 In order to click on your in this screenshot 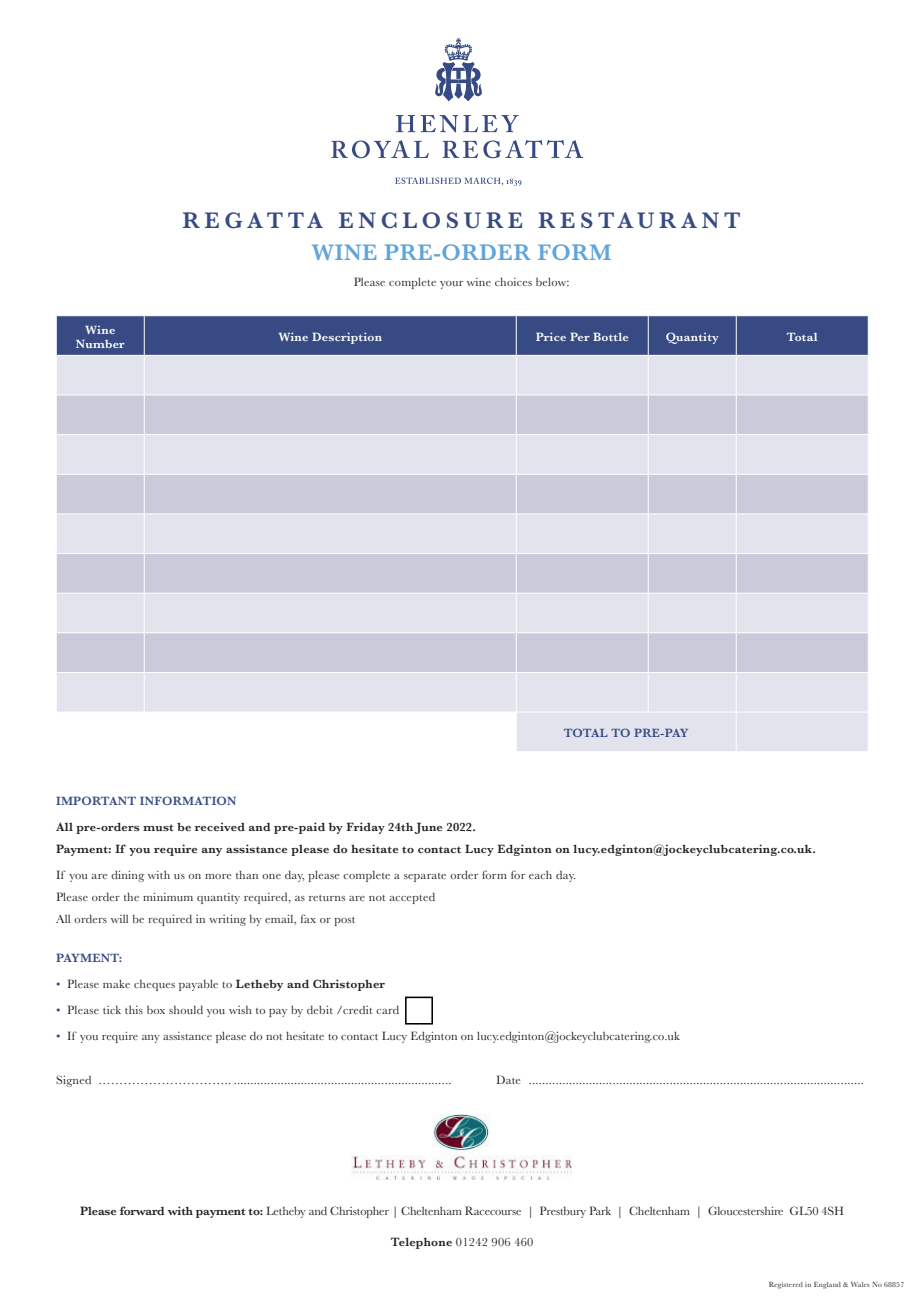, I will do `click(451, 285)`.
